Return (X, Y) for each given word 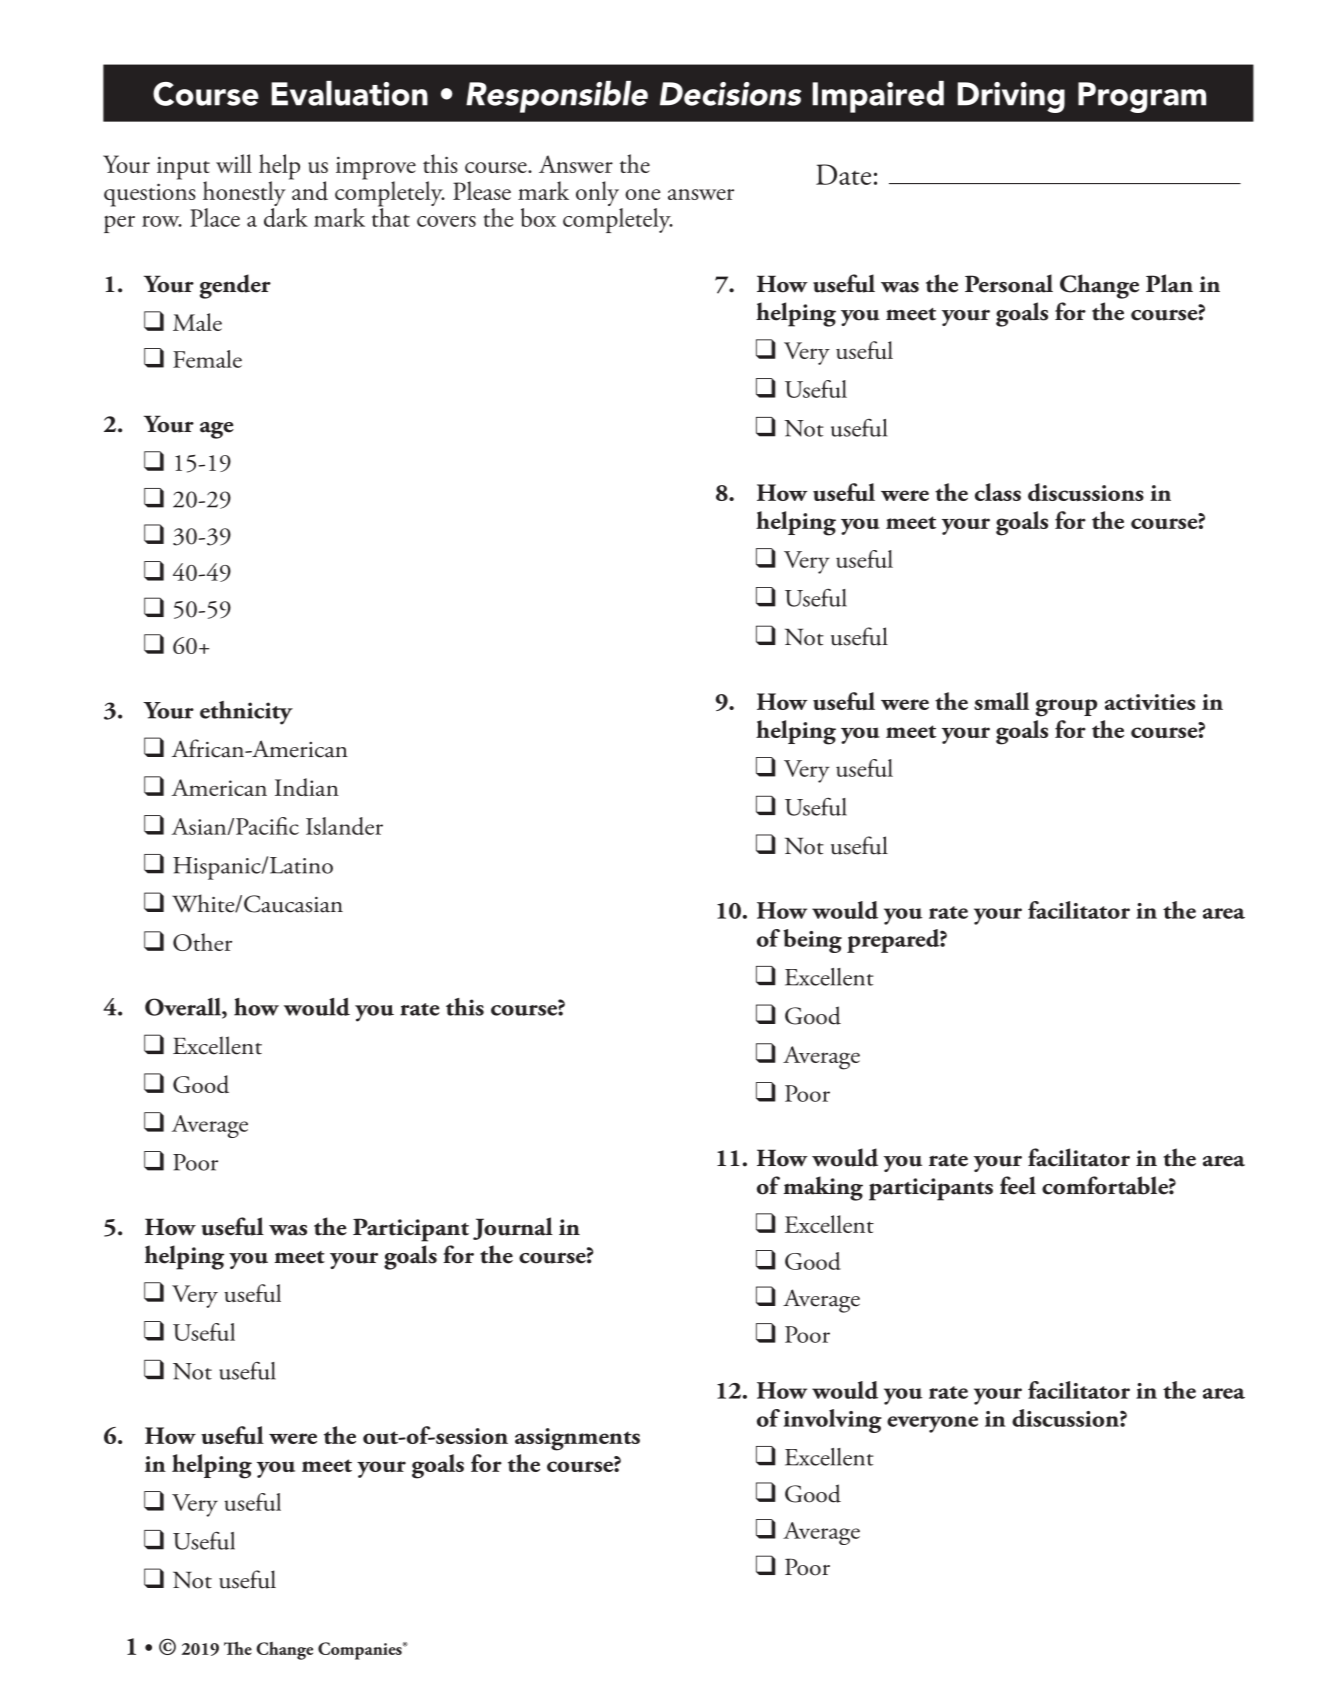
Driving (1011, 97)
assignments (577, 1439)
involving (833, 1421)
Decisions (730, 94)
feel (1018, 1185)
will (234, 163)
